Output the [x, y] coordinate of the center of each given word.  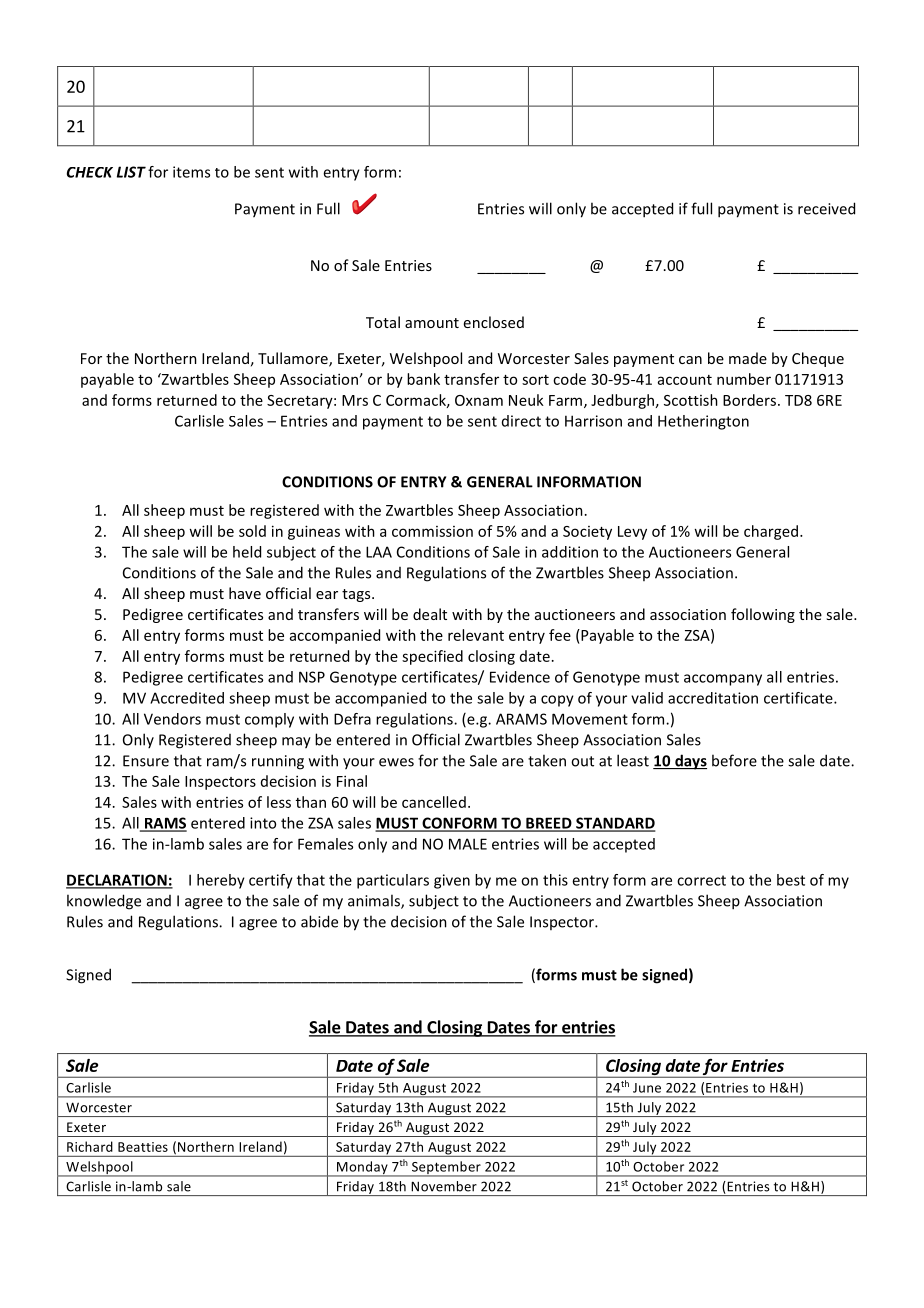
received [826, 208]
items [191, 172]
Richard [90, 1146]
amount [432, 323]
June [647, 1088]
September [446, 1169]
